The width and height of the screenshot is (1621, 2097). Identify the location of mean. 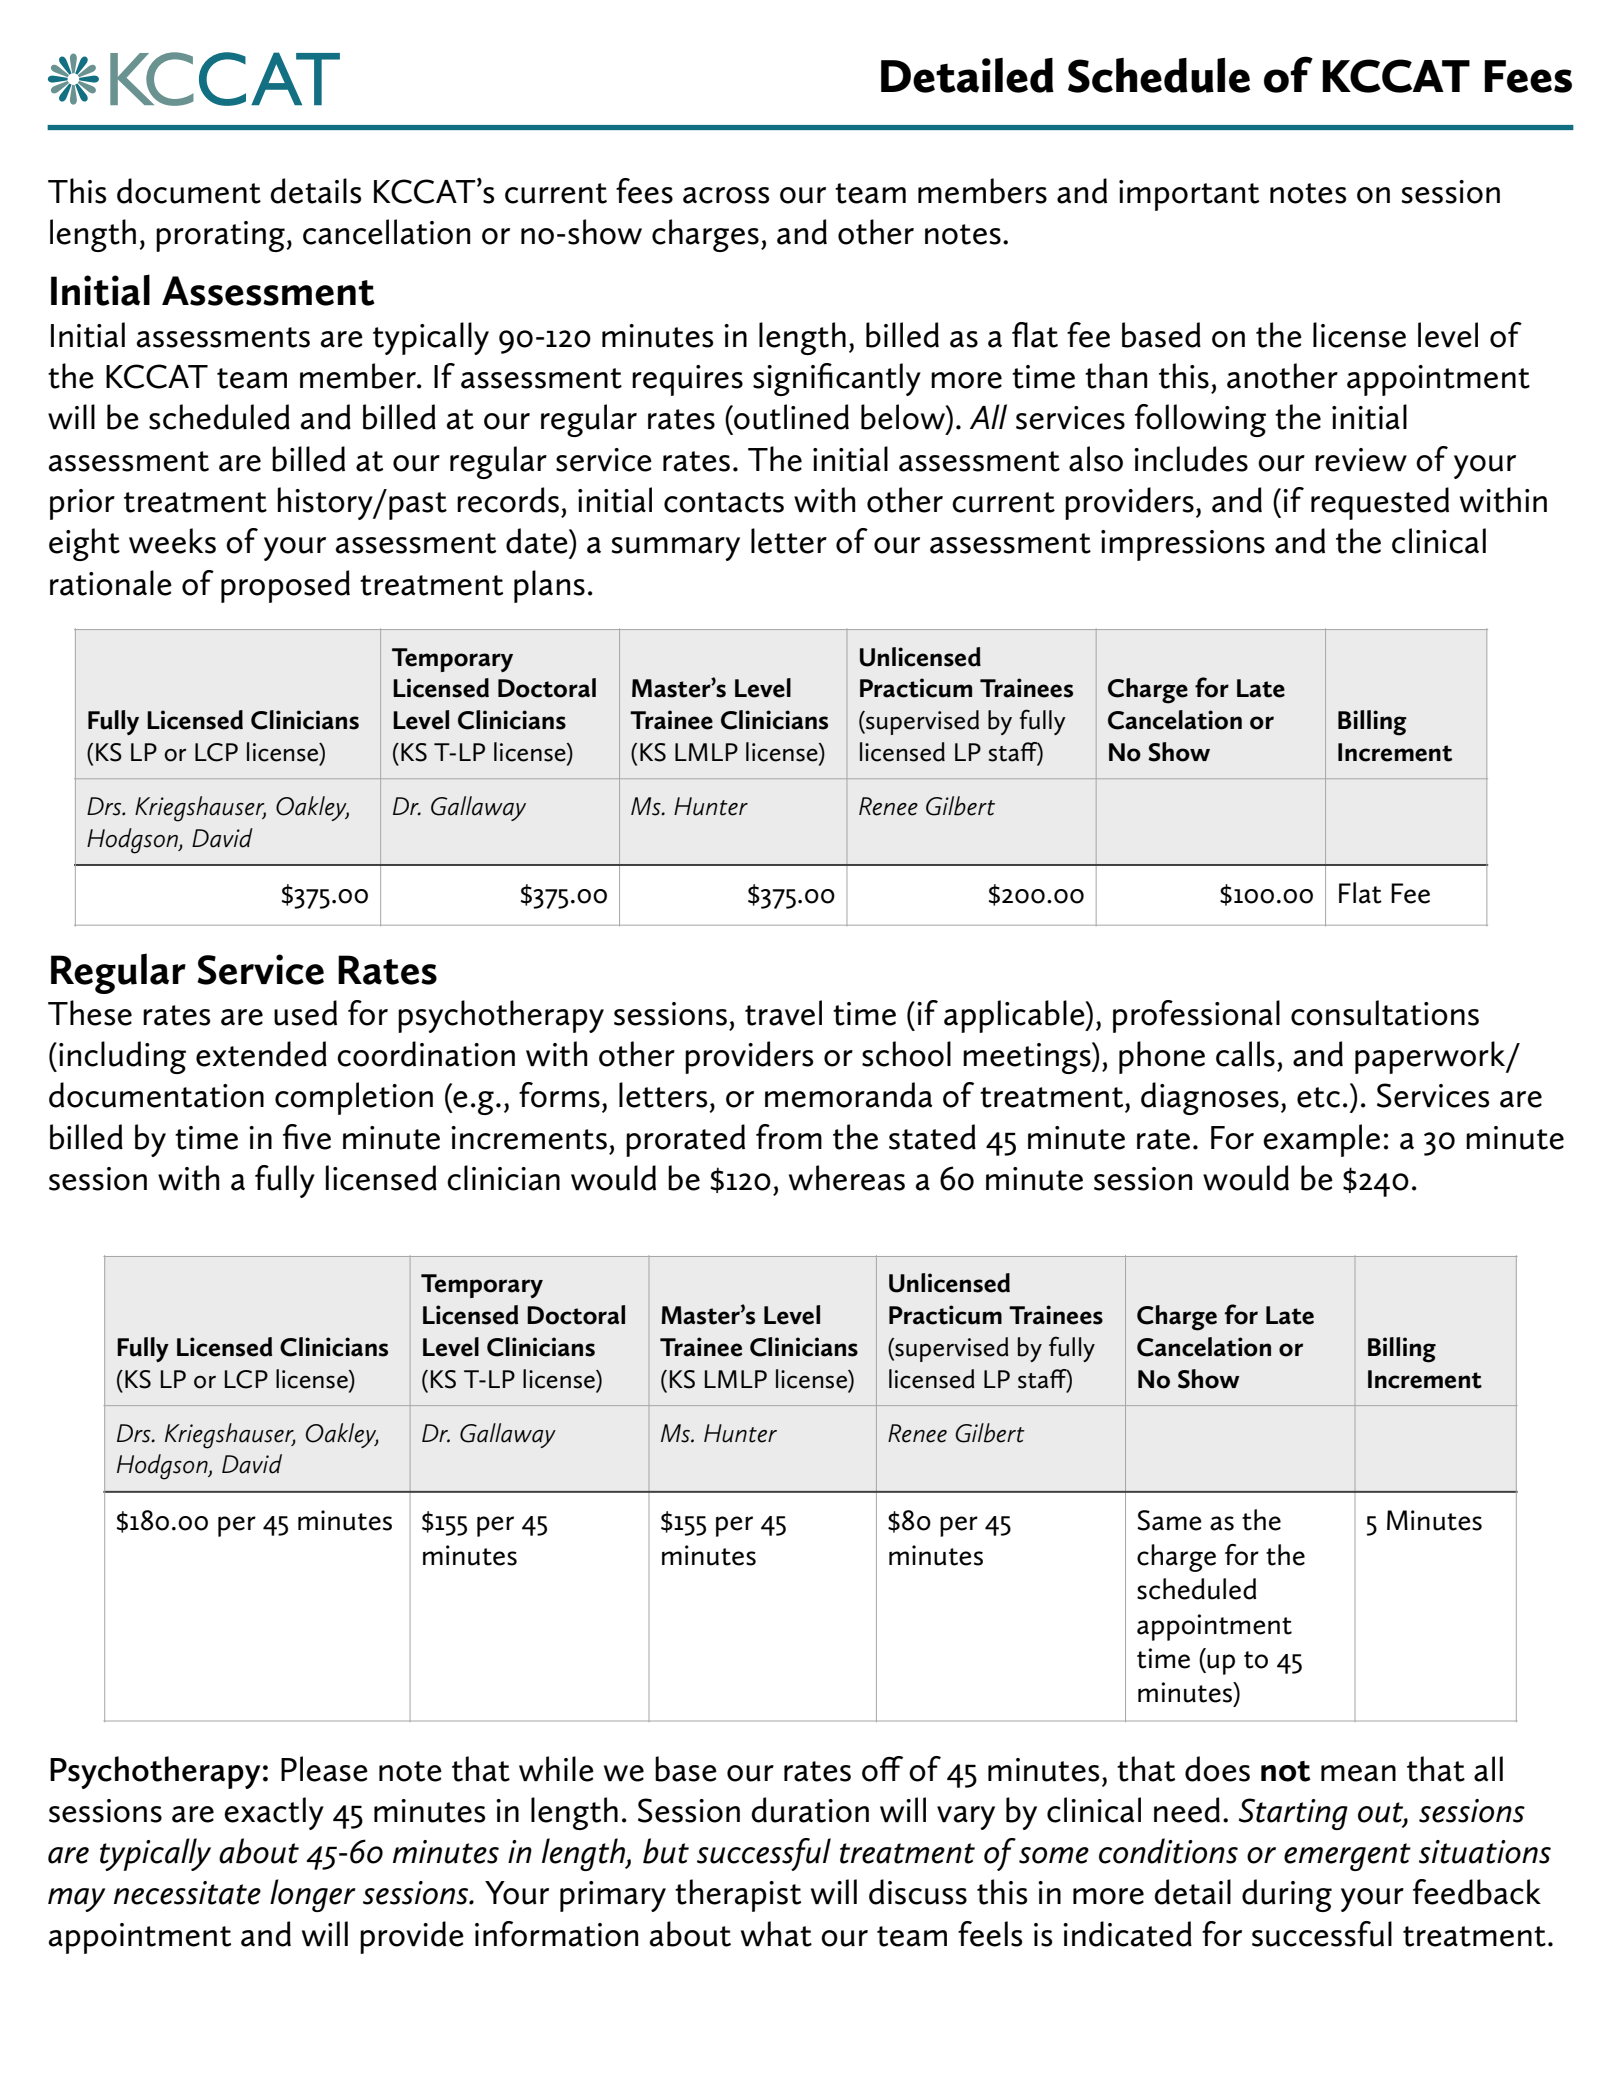
(1358, 1773).
